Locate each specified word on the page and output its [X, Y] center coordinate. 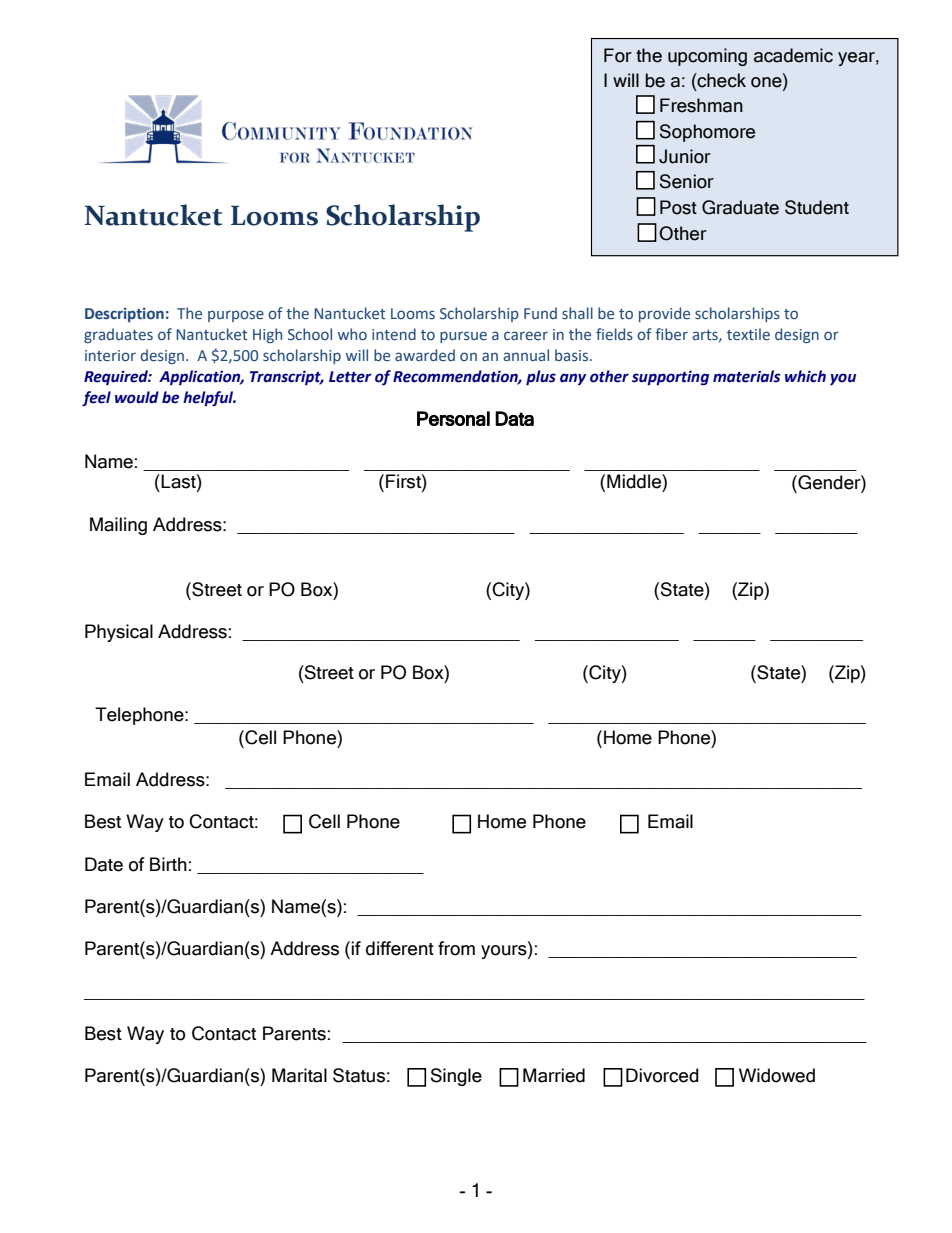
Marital [299, 1075]
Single [456, 1077]
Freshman [701, 105]
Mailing [118, 526]
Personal [453, 418]
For [618, 55]
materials [746, 376]
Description [124, 315]
